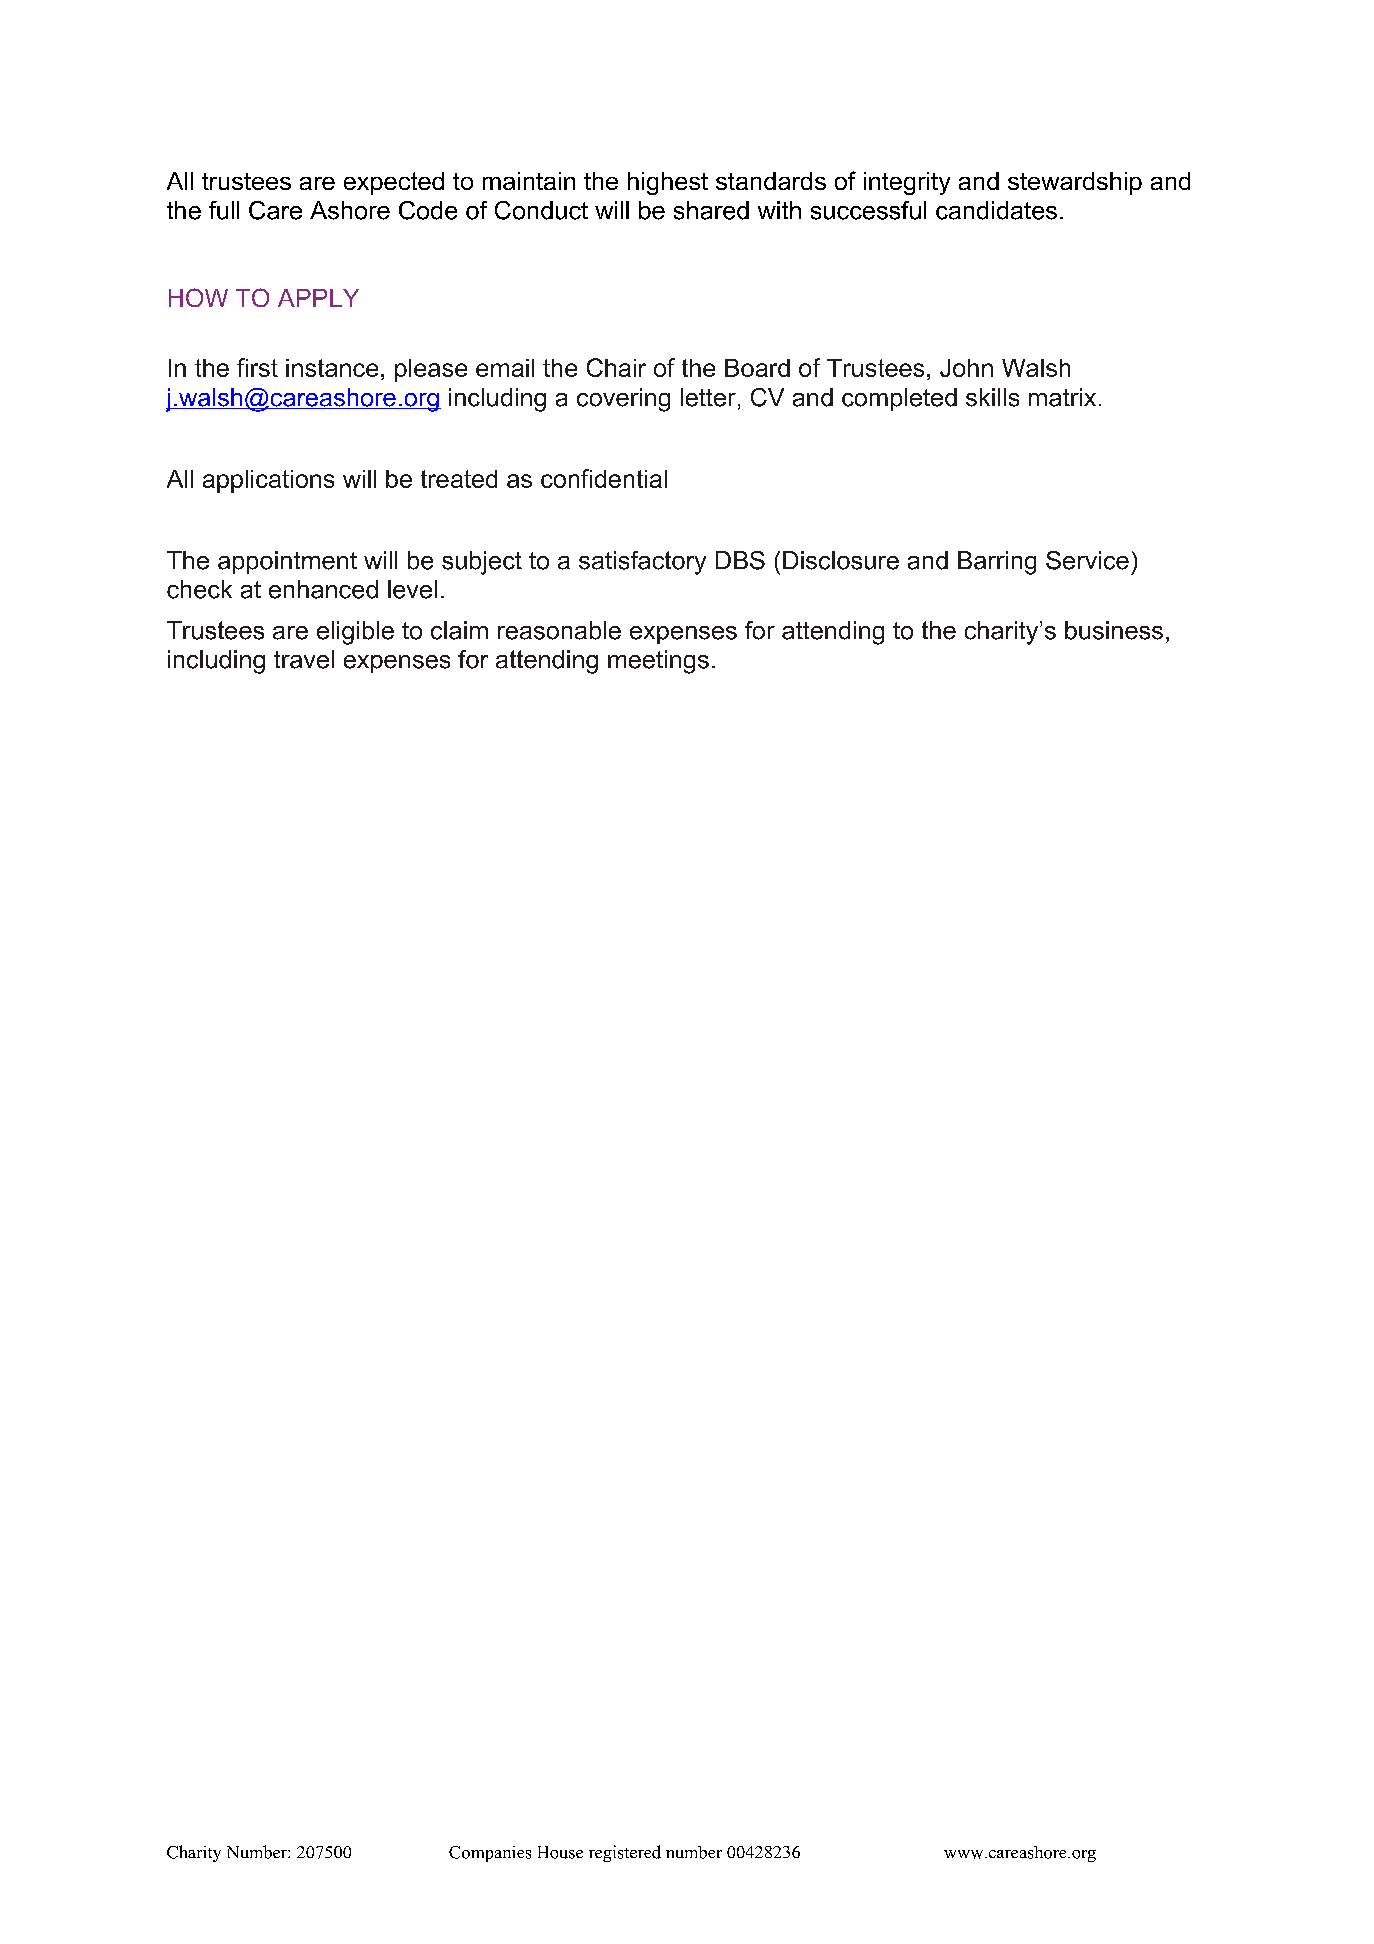 Image resolution: width=1374 pixels, height=1944 pixels. Describe the element at coordinates (304, 659) in the document. I see `travel` at that location.
